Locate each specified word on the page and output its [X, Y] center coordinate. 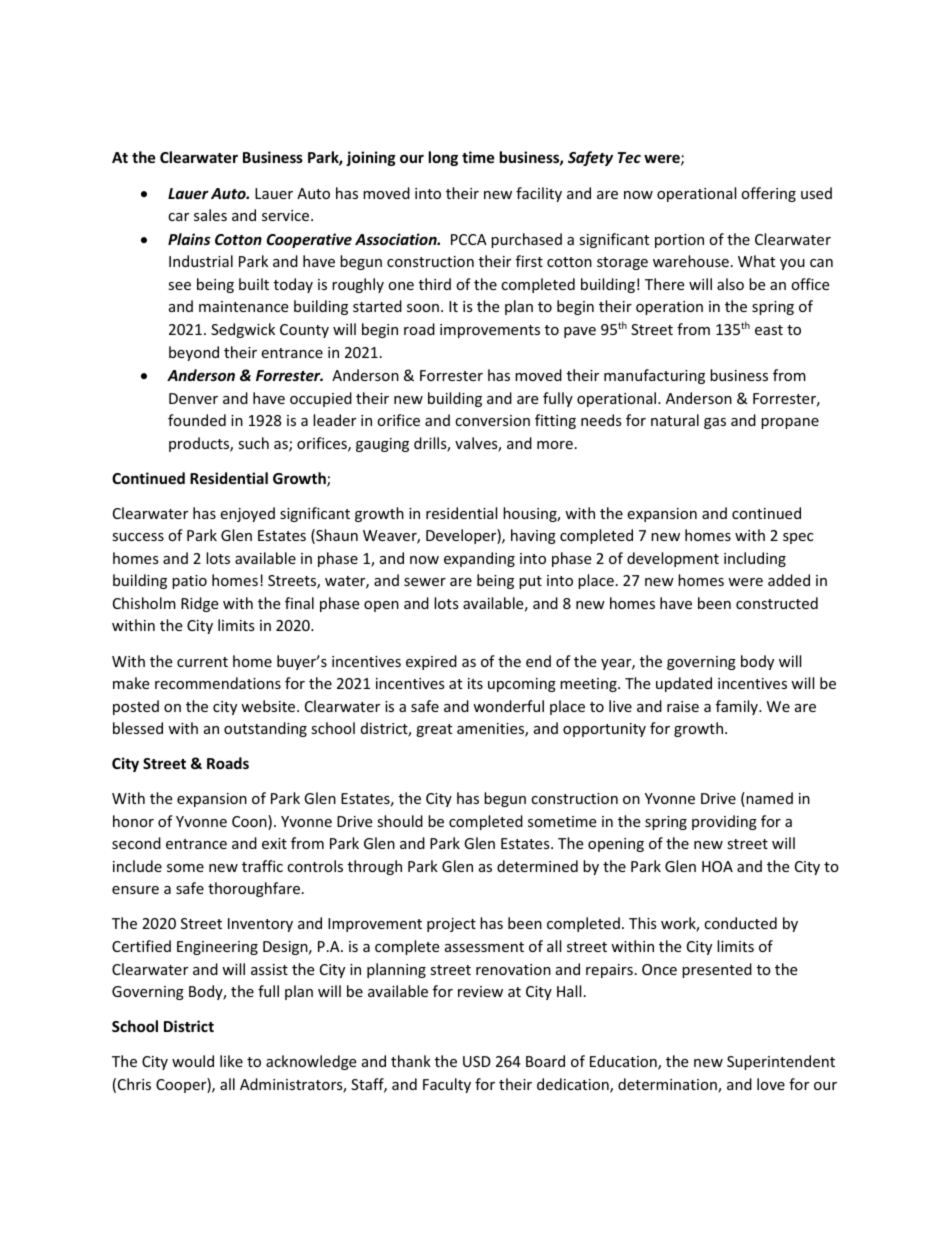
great [434, 730]
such [253, 443]
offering [768, 194]
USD [477, 1061]
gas [715, 423]
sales [210, 215]
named [769, 798]
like [231, 1061]
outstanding [265, 729]
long [443, 158]
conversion [492, 420]
